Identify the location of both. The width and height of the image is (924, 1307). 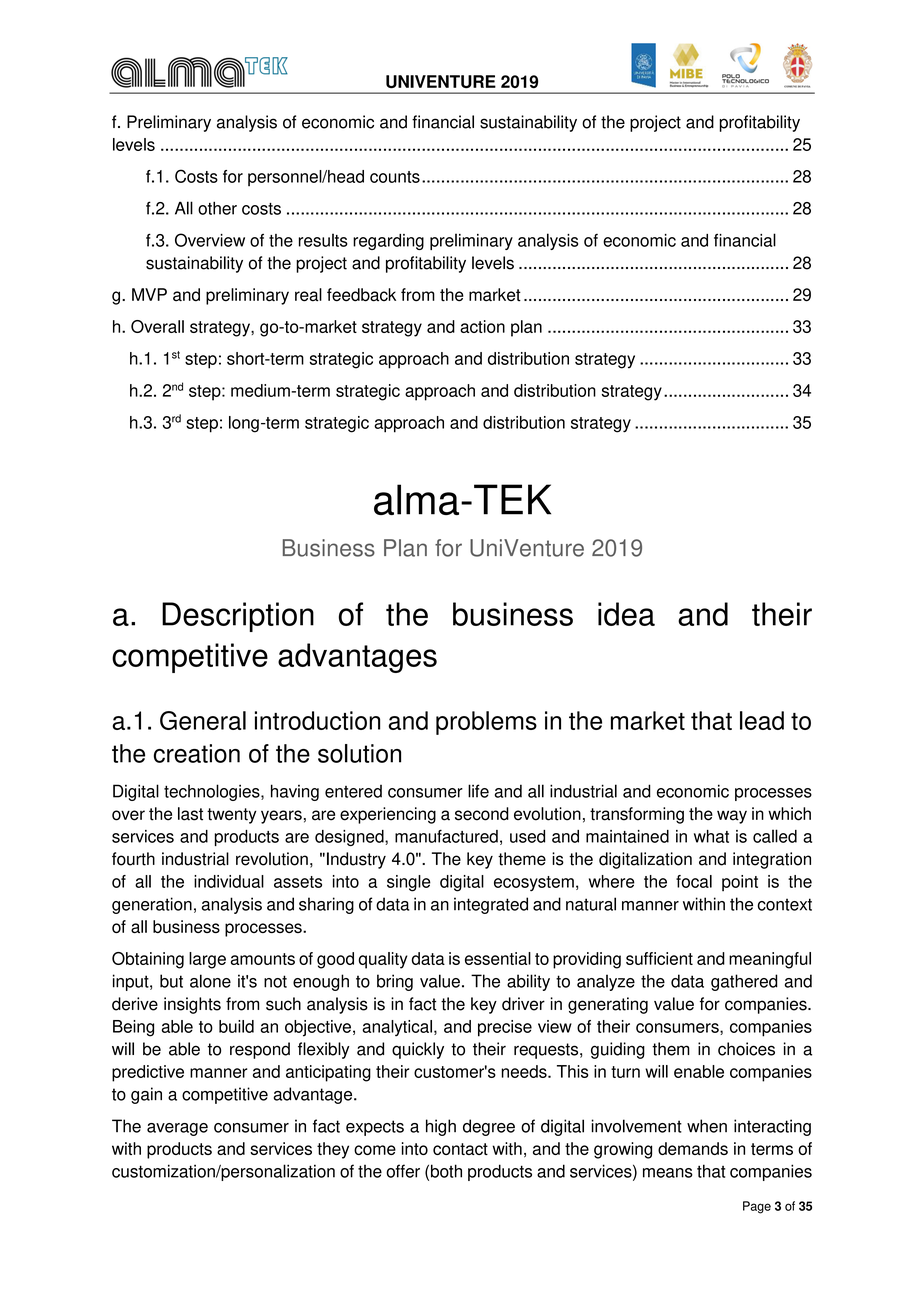
(446, 1171).
